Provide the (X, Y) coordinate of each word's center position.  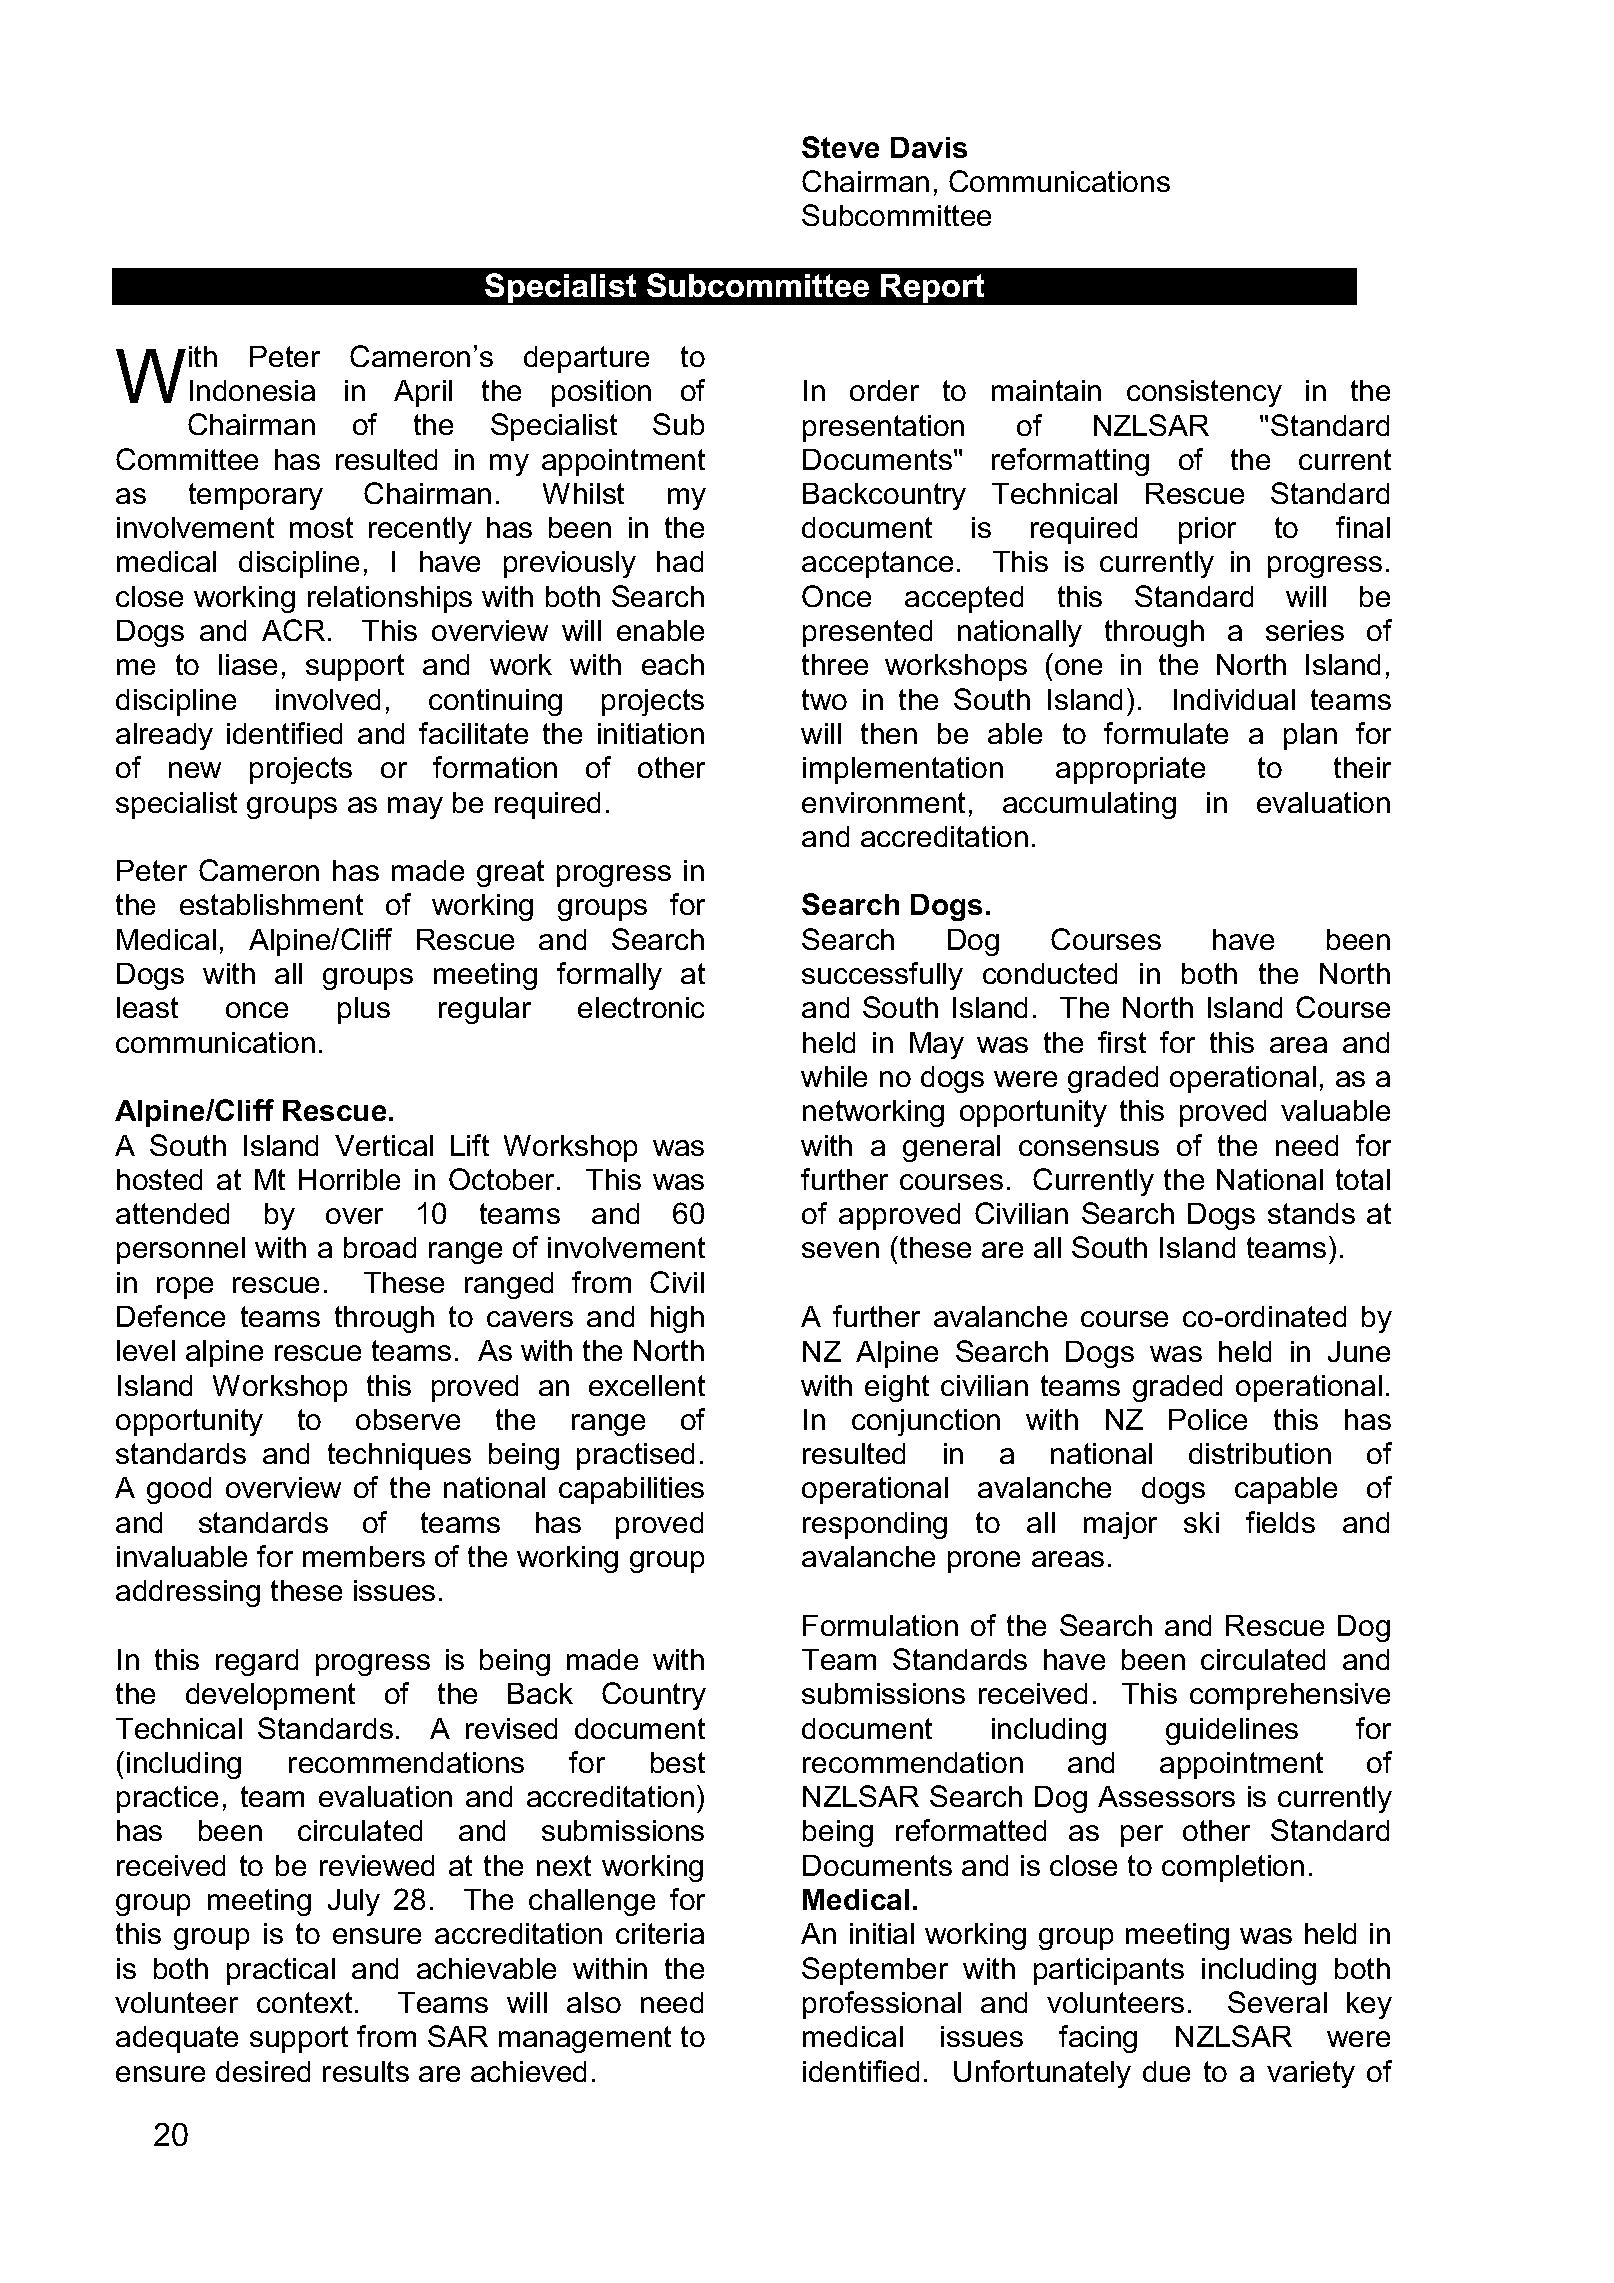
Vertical (384, 1145)
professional (882, 2005)
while (834, 1076)
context (304, 2002)
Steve (840, 147)
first (1122, 1042)
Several (1277, 2002)
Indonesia (252, 390)
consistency (1204, 393)
